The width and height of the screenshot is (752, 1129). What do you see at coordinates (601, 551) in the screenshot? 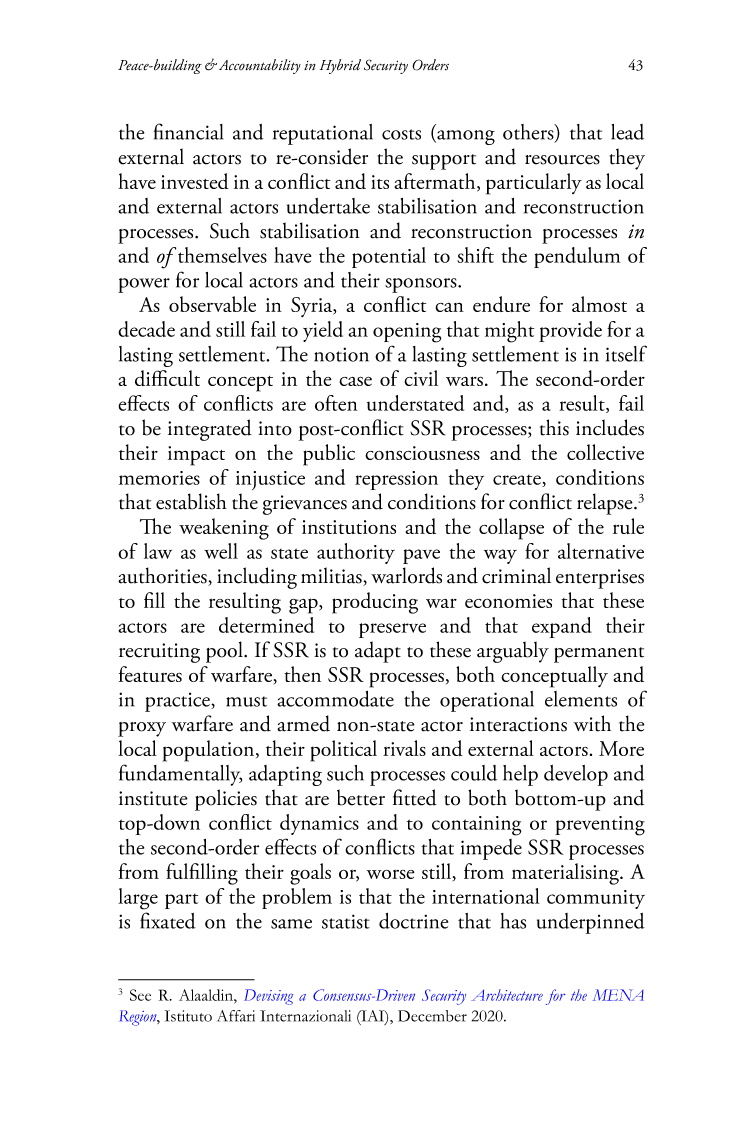
I see `alternative` at bounding box center [601, 551].
